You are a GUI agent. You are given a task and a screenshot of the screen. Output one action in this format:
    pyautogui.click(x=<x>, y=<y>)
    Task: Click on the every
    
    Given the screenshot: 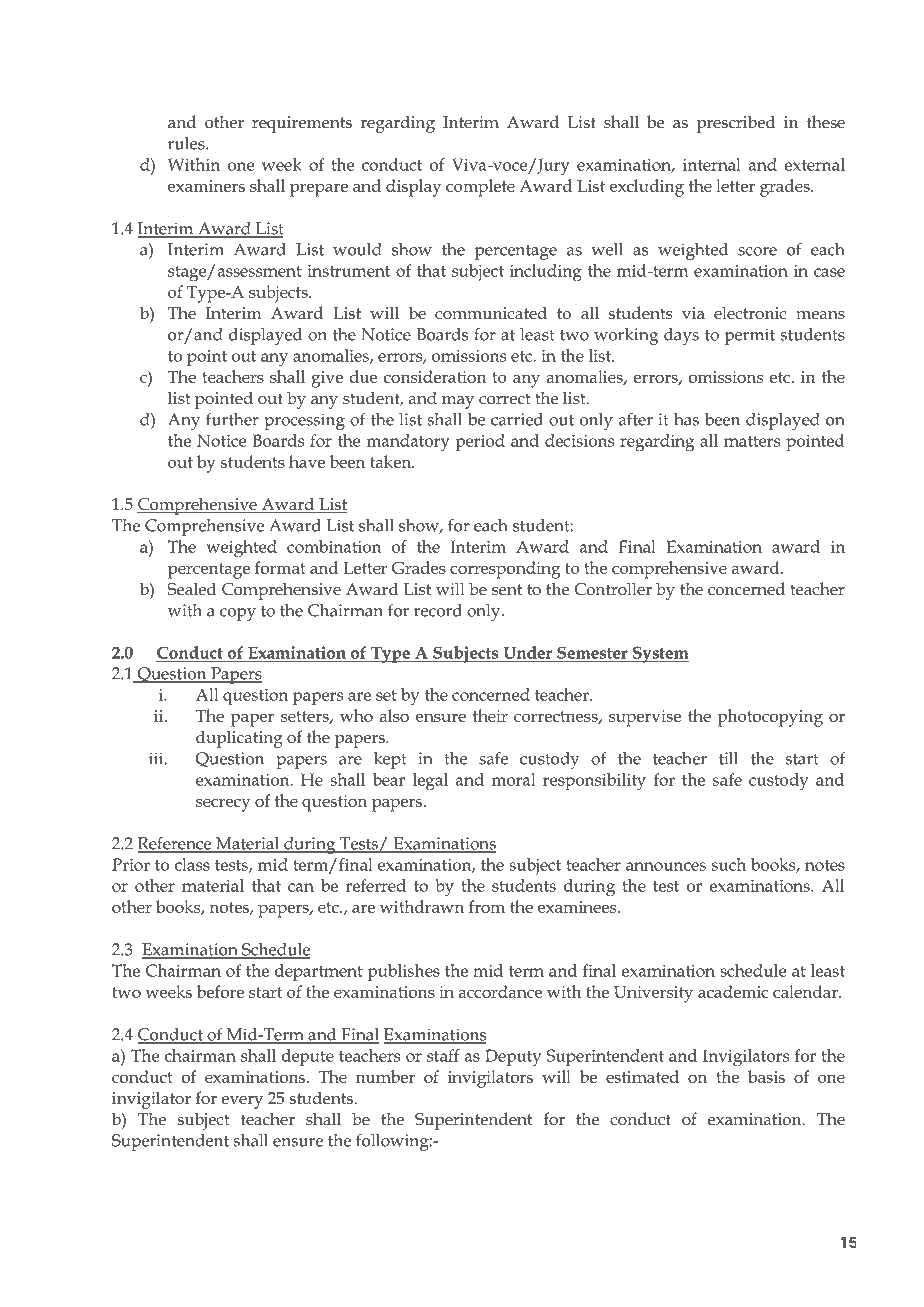 What is the action you would take?
    pyautogui.click(x=242, y=1102)
